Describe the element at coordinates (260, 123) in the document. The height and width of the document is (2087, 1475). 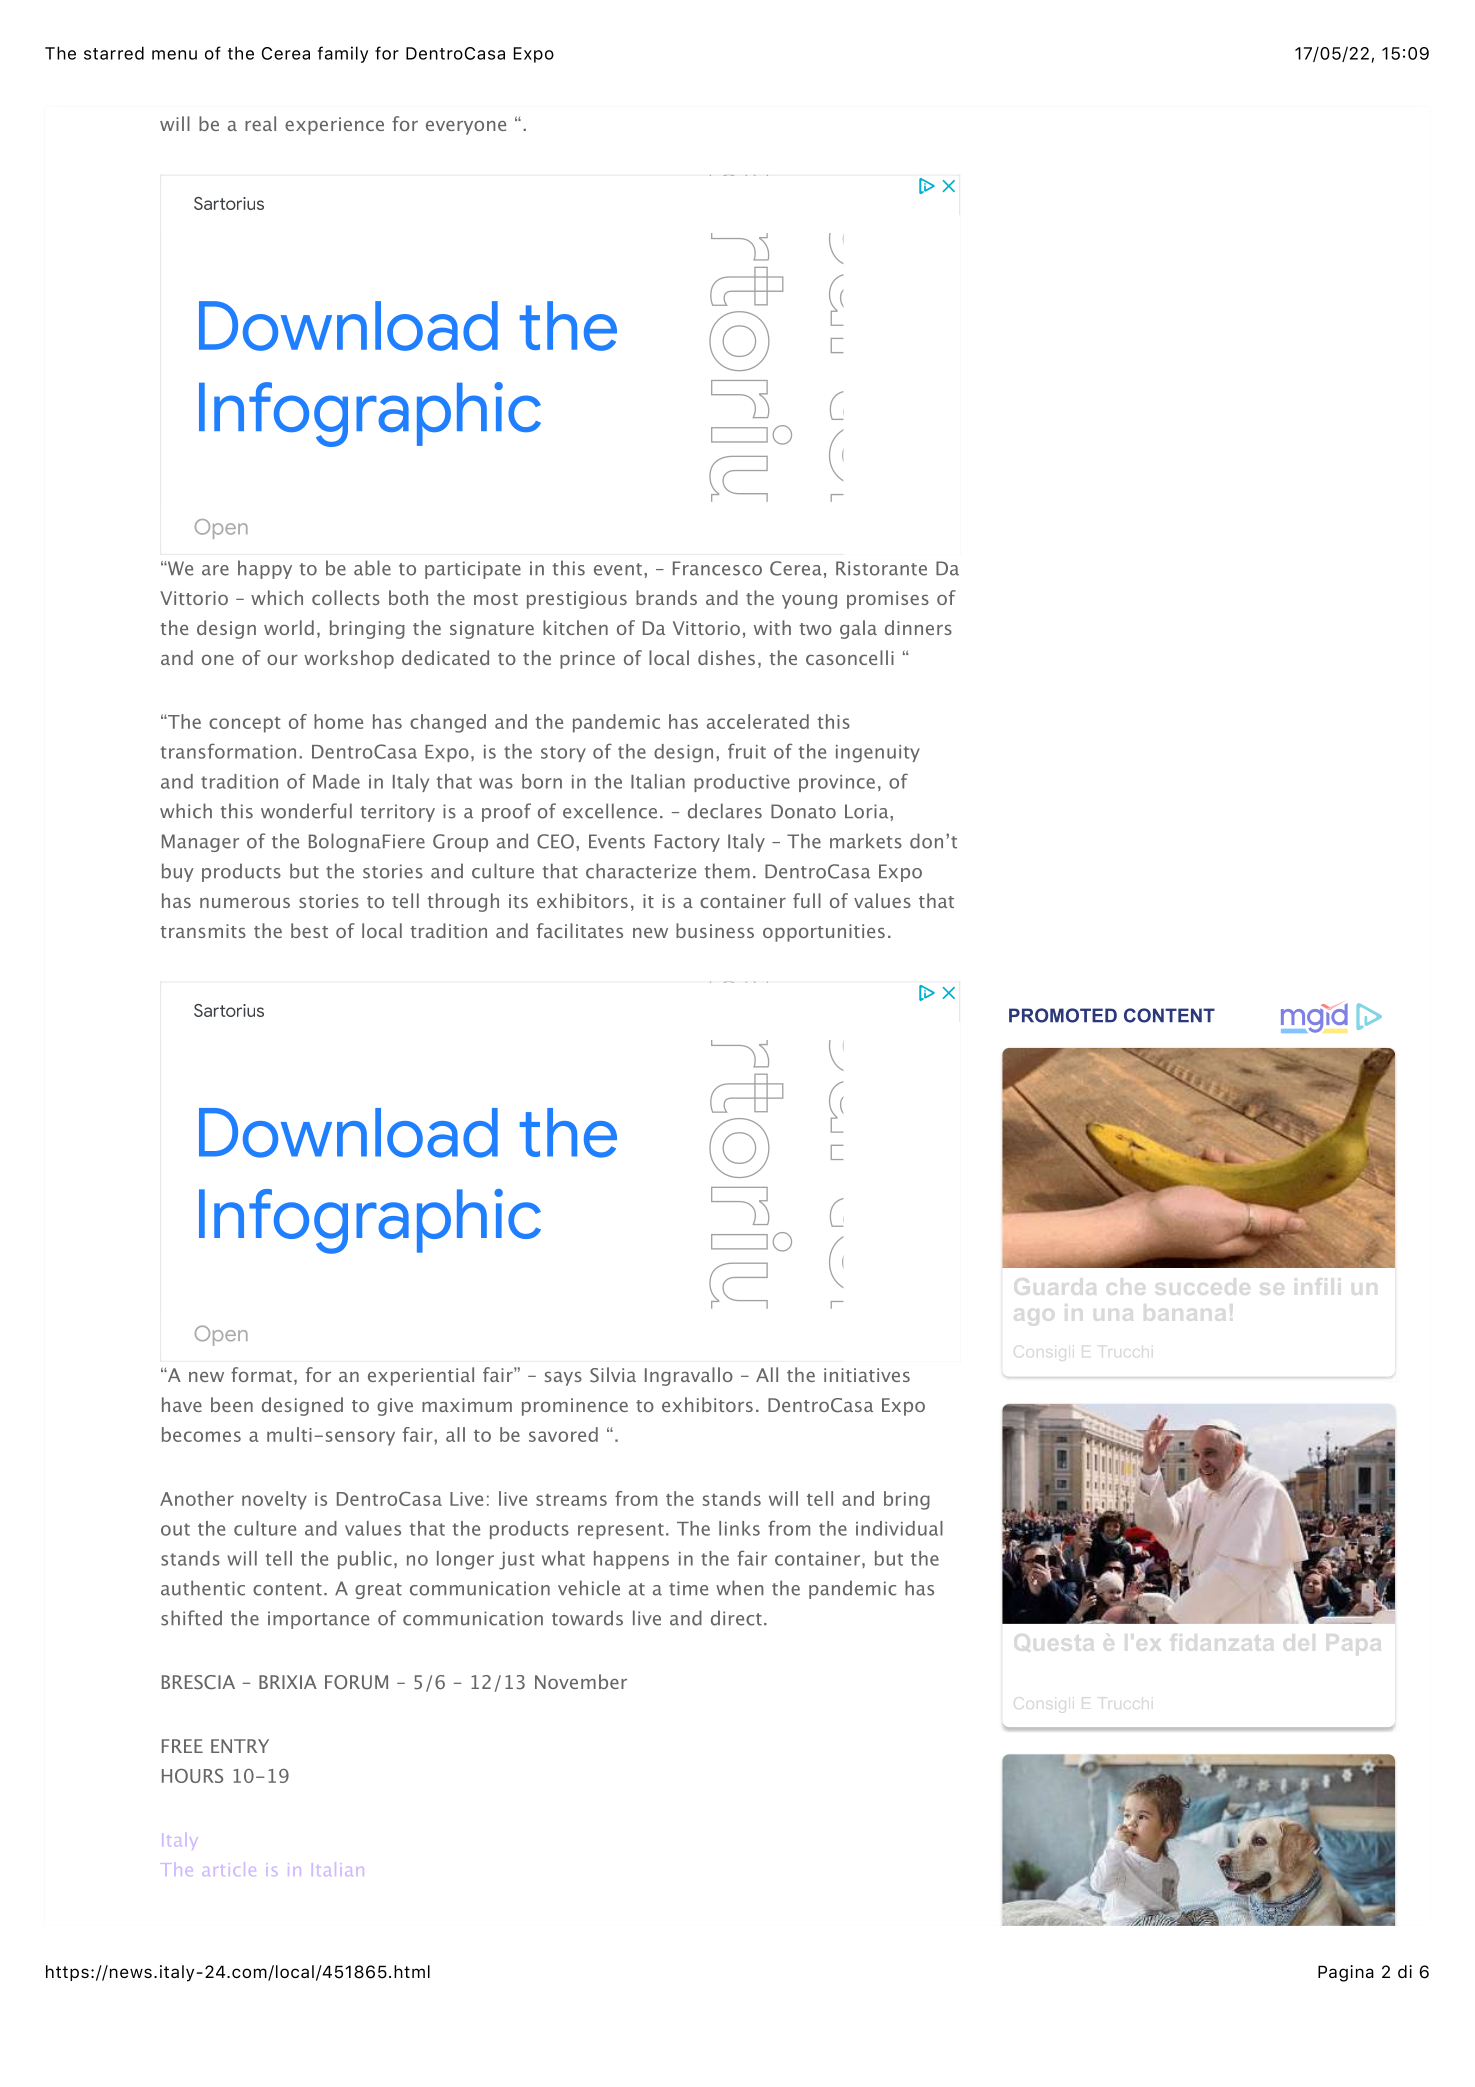
I see `real` at that location.
